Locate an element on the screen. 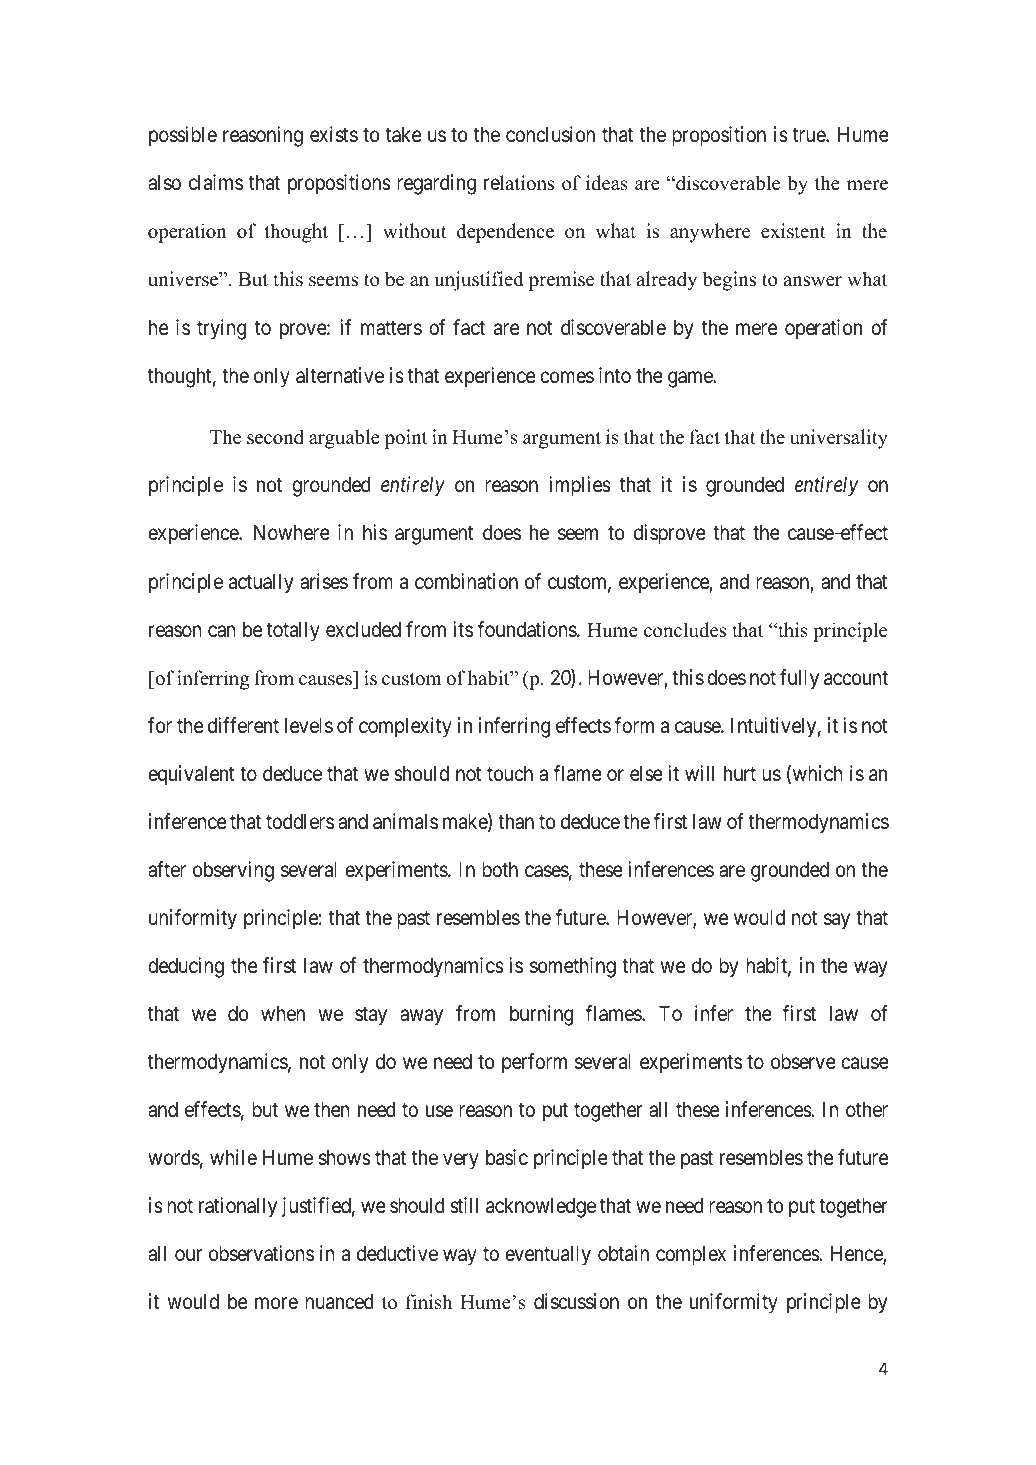  fully is located at coordinates (799, 679).
